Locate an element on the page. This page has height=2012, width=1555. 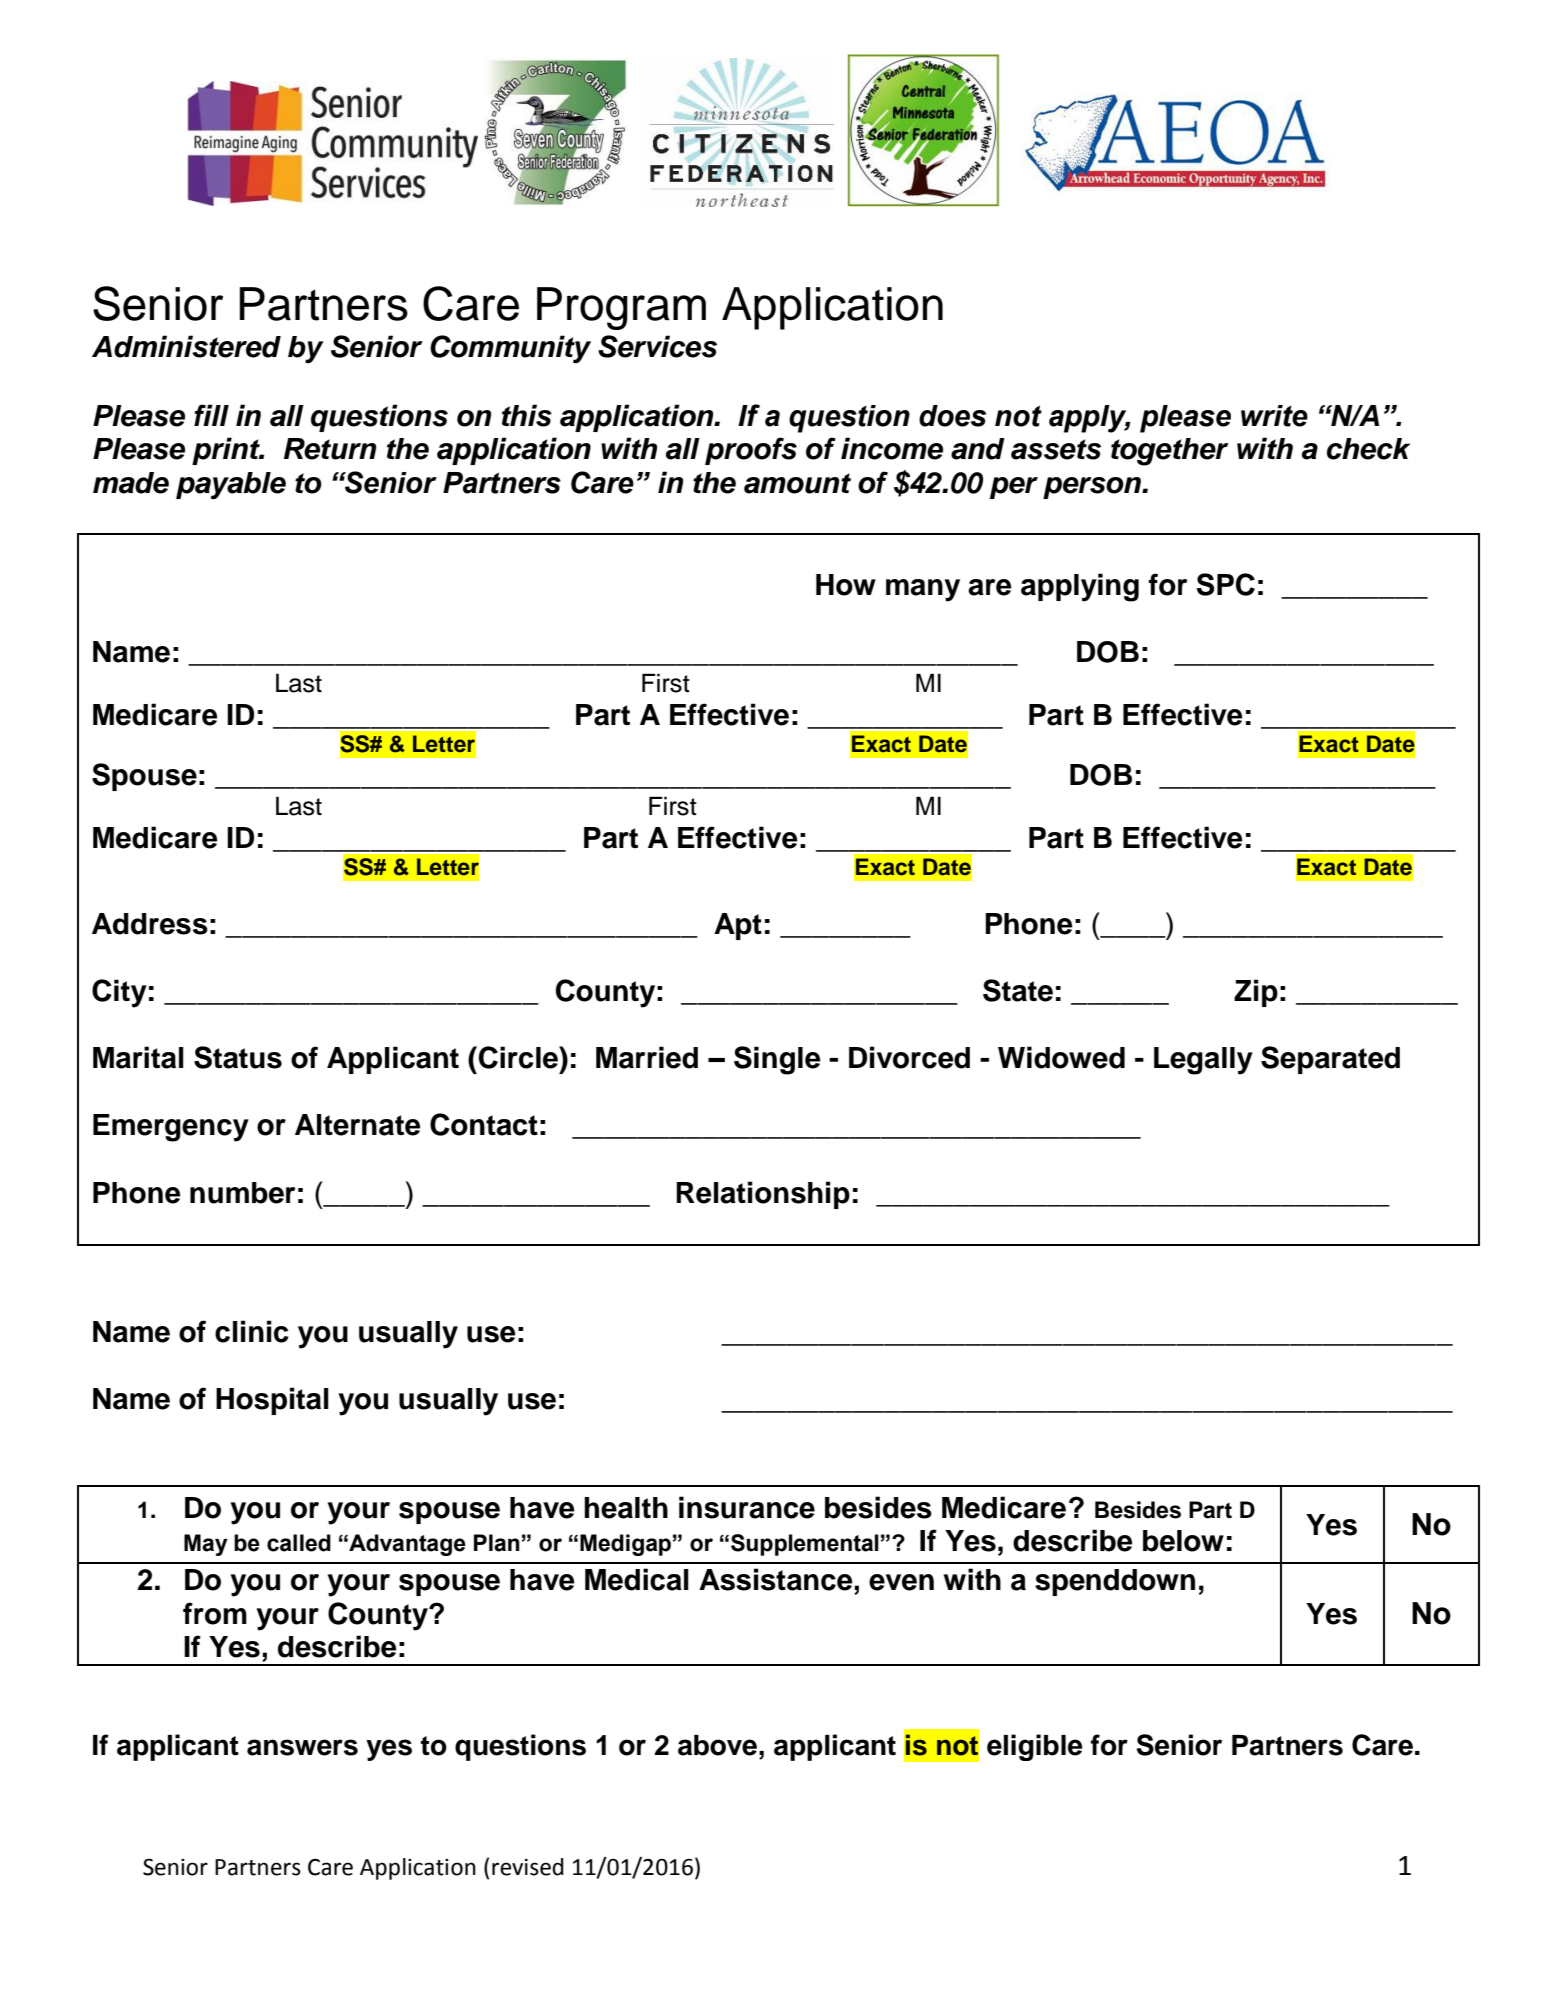
eligible is located at coordinates (1035, 1747).
